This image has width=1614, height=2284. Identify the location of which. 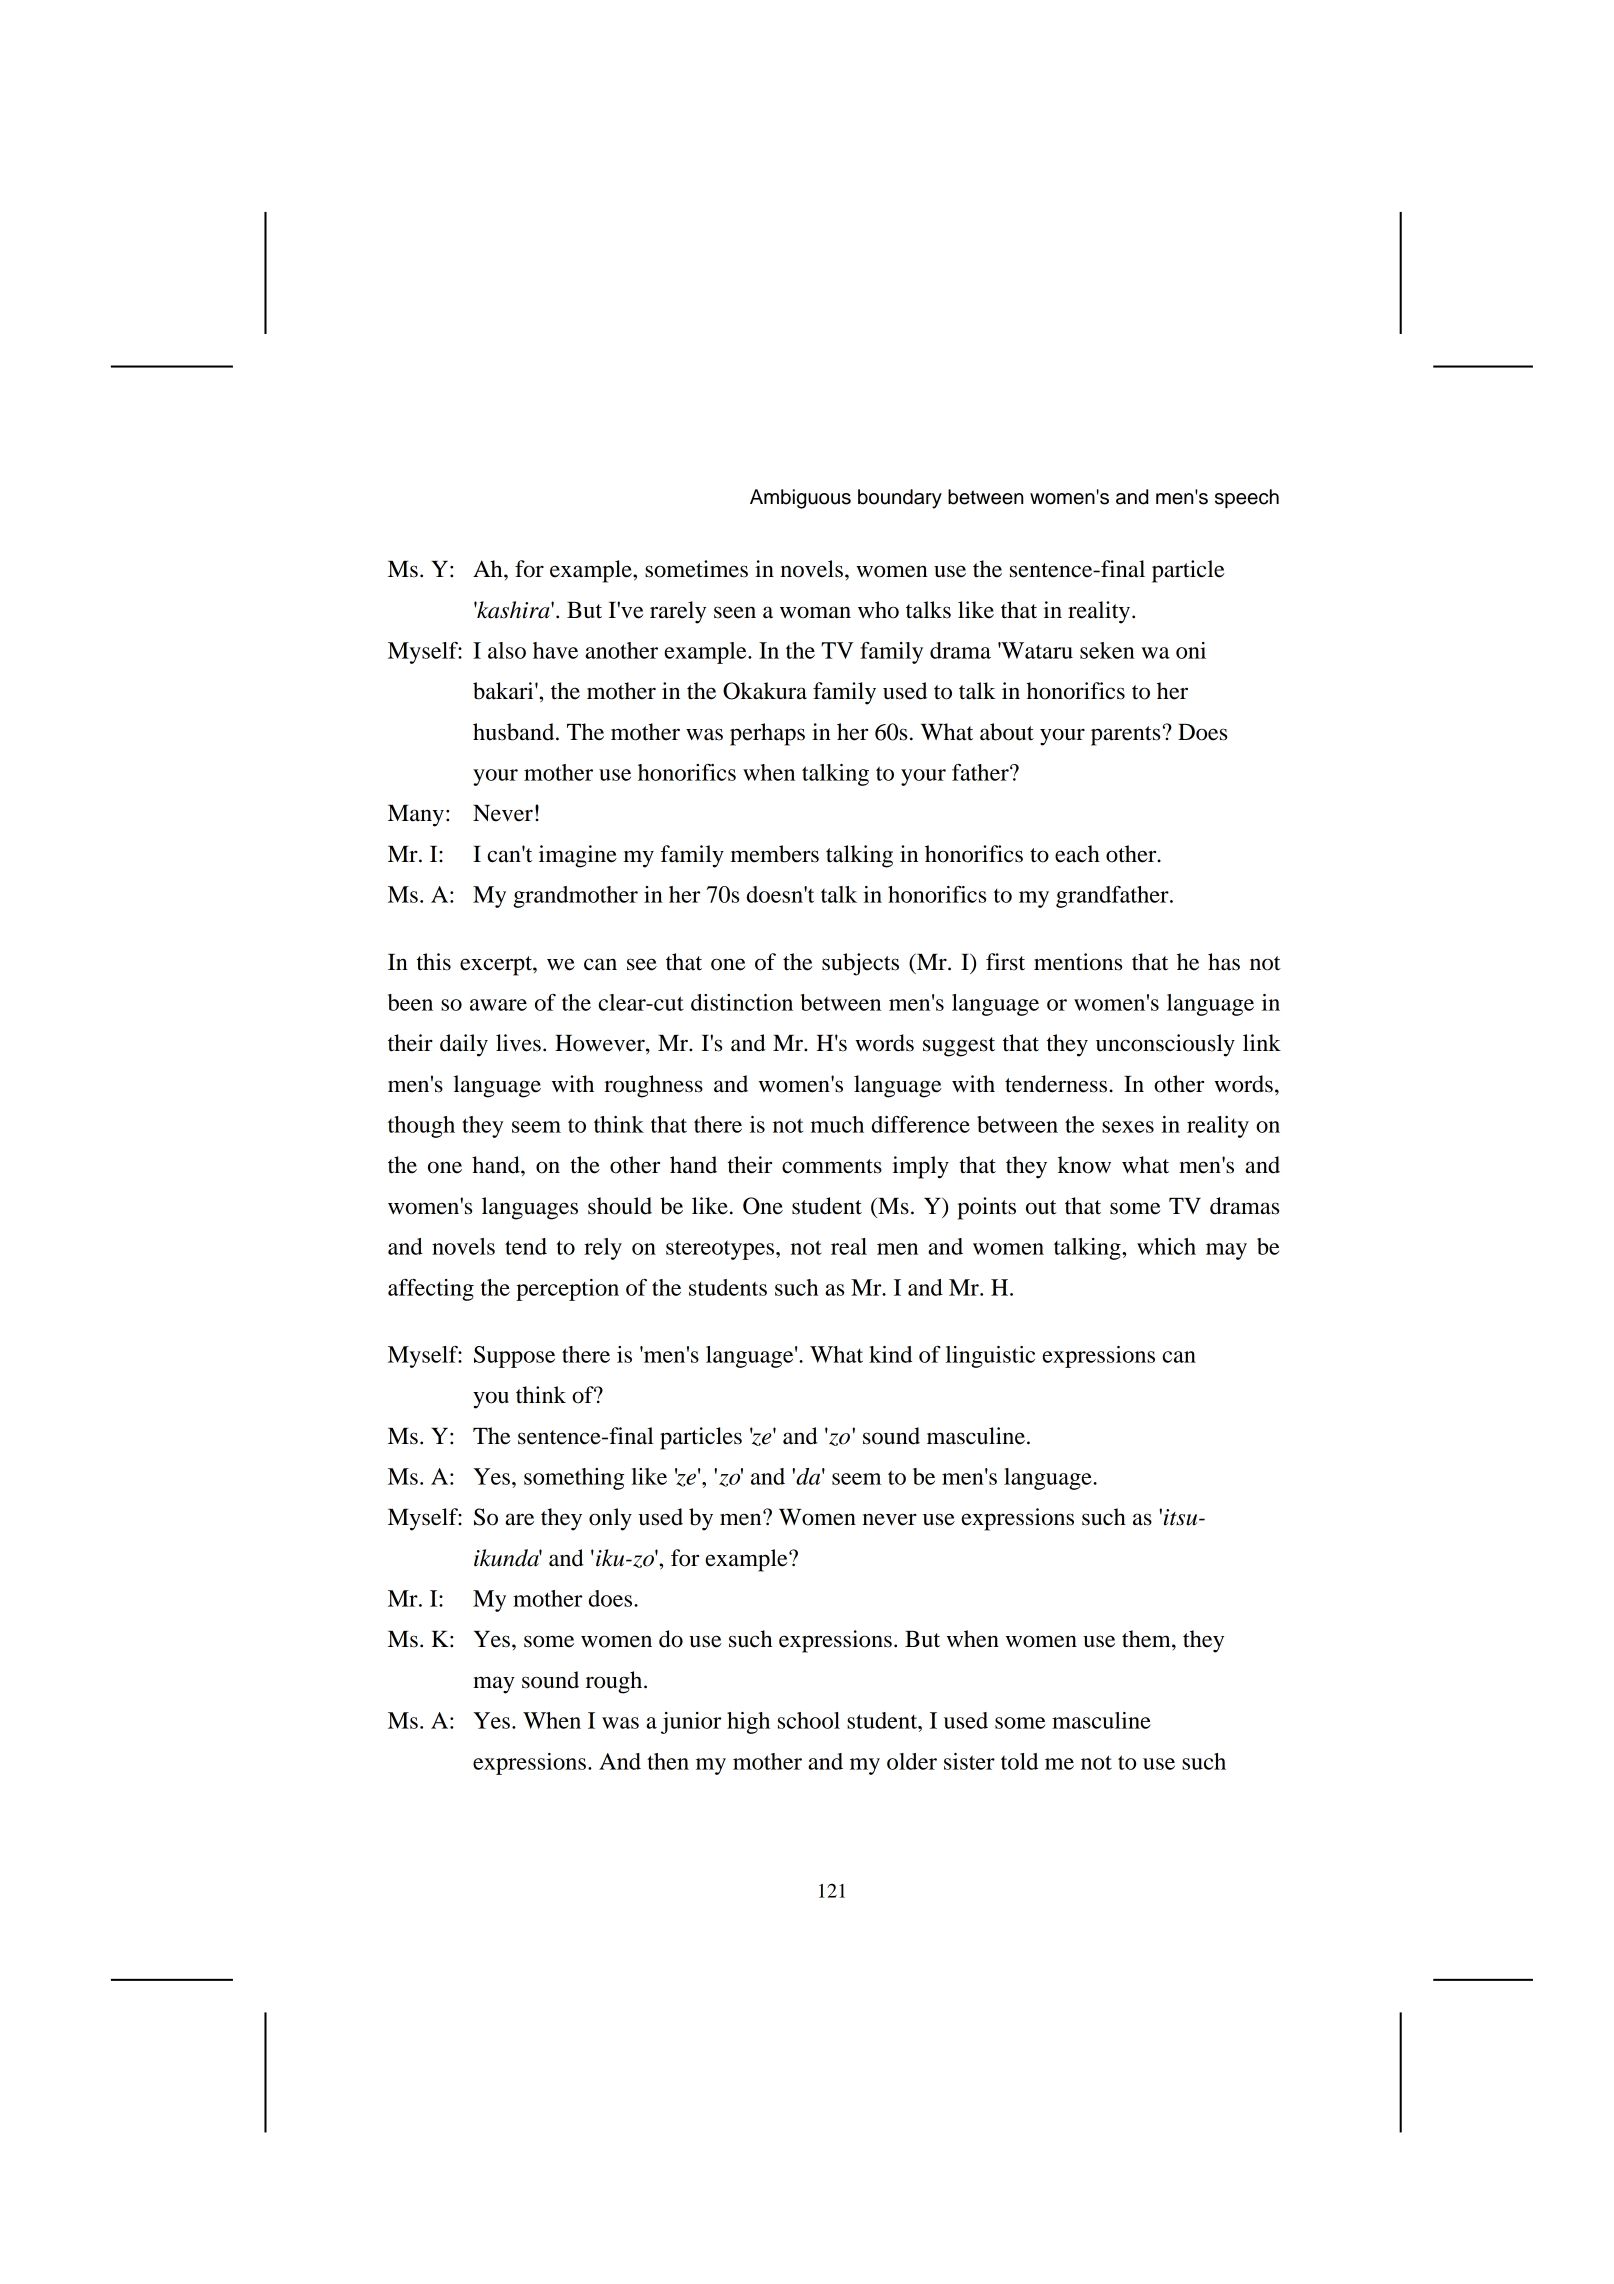
(1166, 1246).
